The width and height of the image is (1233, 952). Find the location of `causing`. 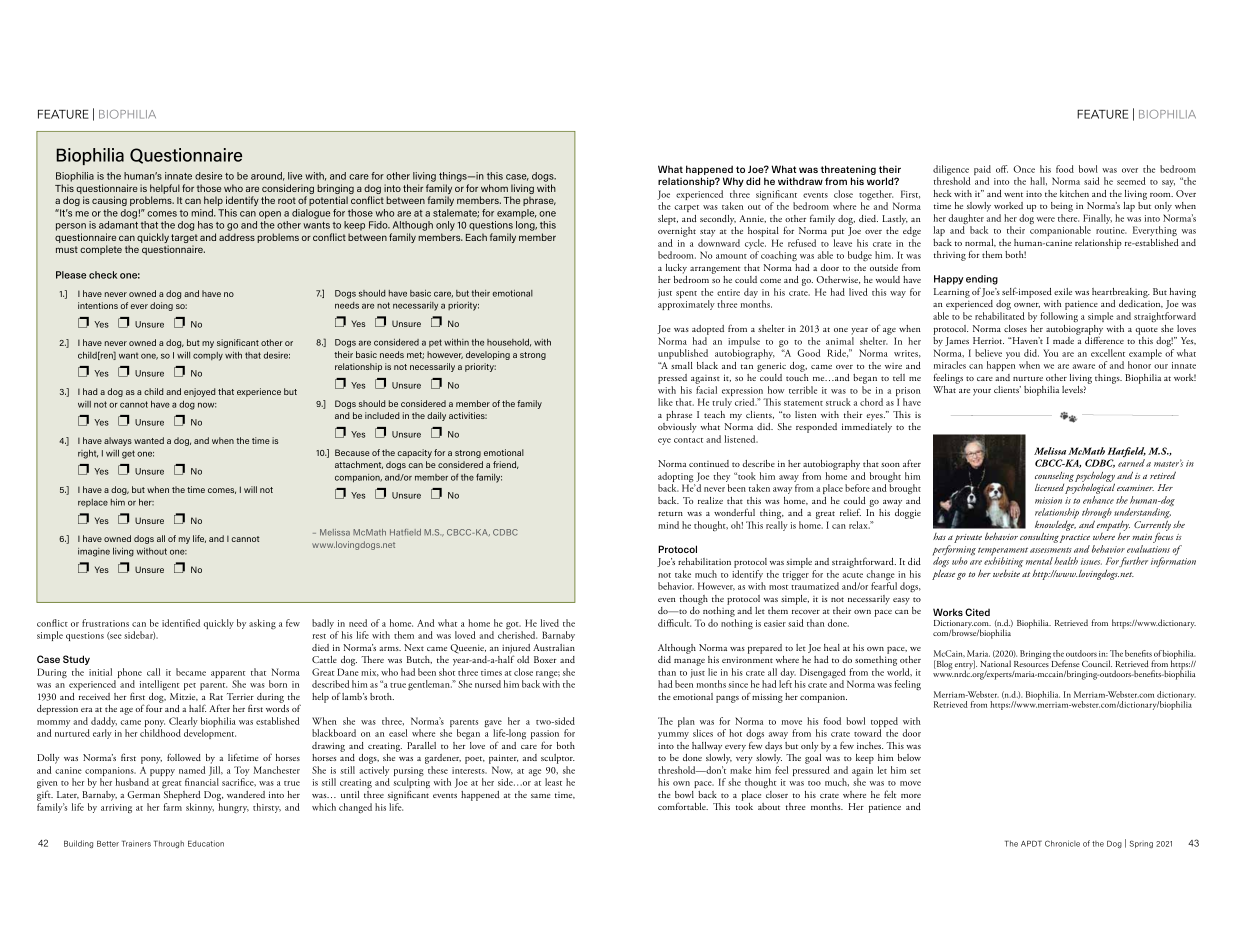

causing is located at coordinates (109, 201).
